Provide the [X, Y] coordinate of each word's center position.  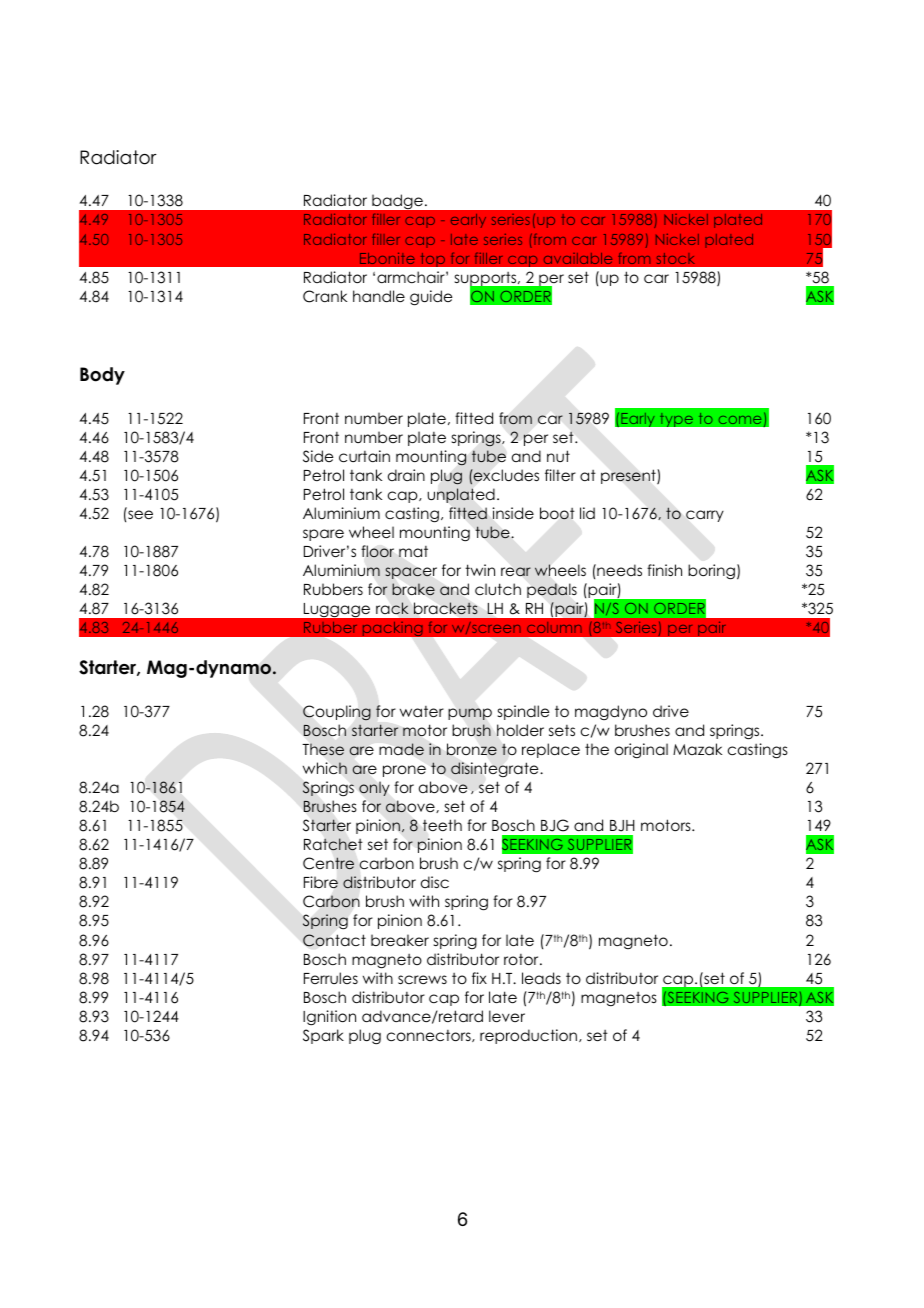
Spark [323, 1036]
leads [541, 978]
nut [558, 456]
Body [102, 376]
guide [431, 298]
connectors [430, 1036]
